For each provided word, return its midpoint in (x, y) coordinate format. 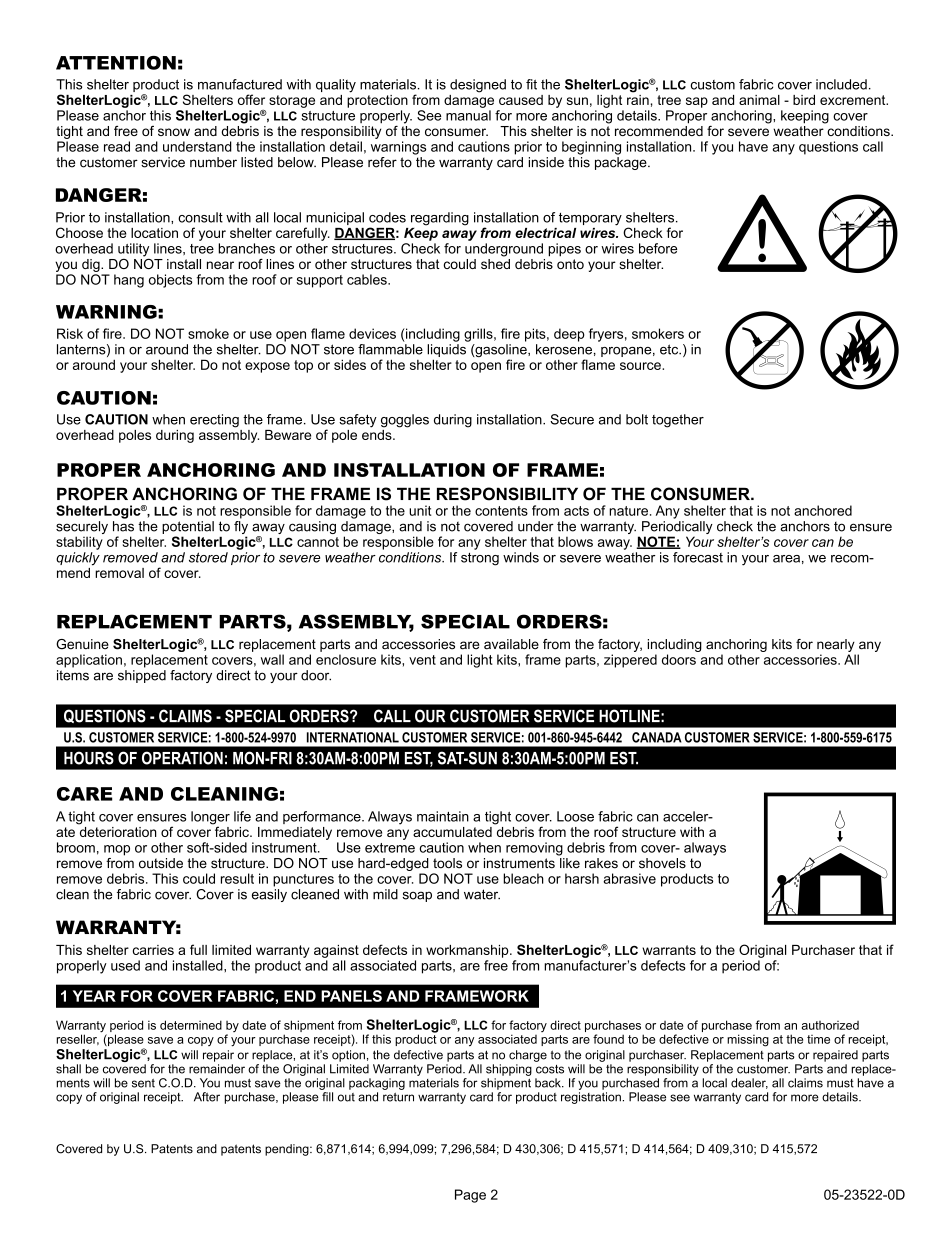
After (207, 1097)
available (511, 644)
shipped (142, 676)
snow (174, 132)
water (482, 894)
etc (670, 349)
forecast (698, 557)
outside (161, 863)
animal (759, 100)
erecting (214, 421)
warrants (669, 950)
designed (478, 86)
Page (470, 1196)
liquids (446, 352)
